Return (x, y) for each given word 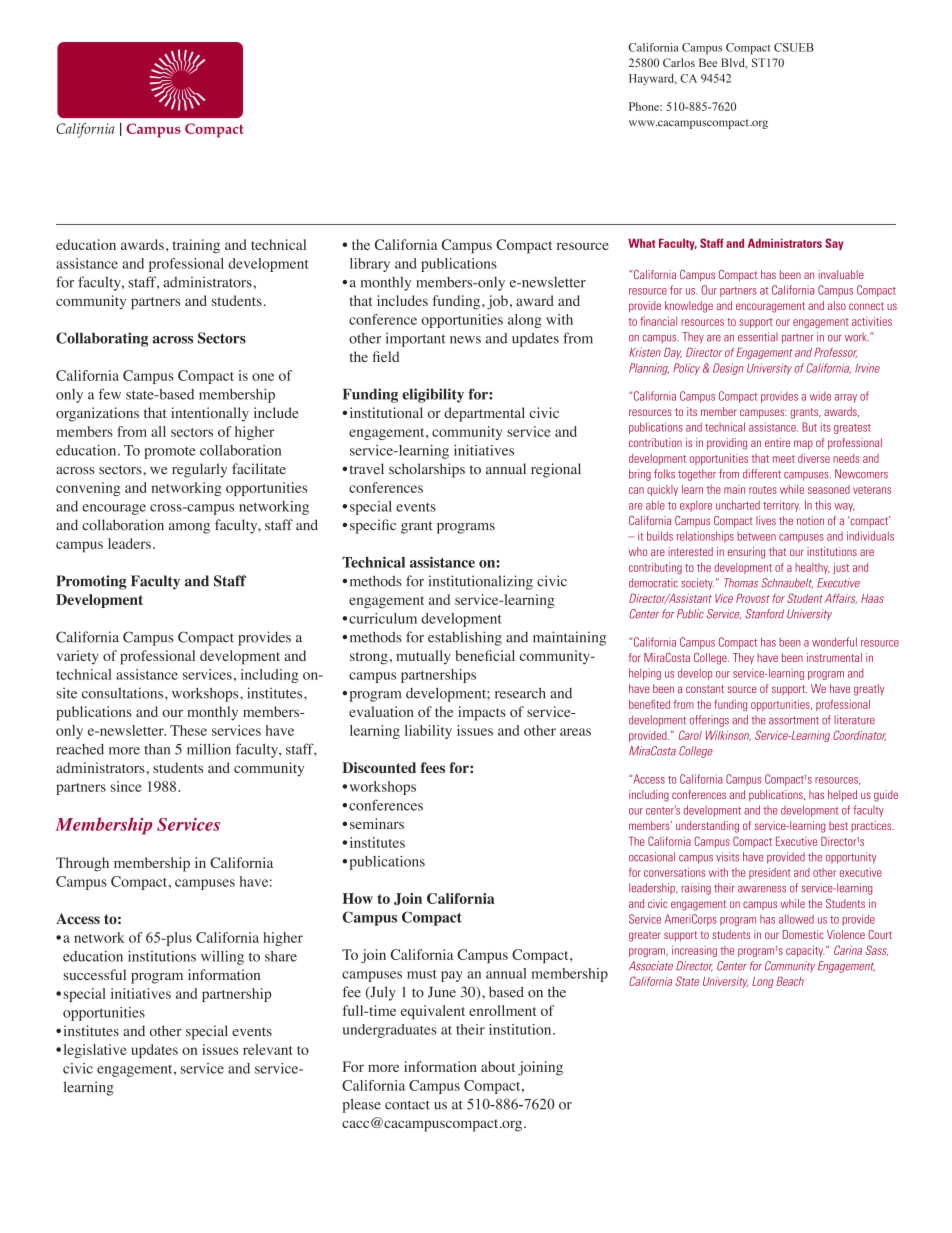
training (196, 246)
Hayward (653, 79)
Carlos (679, 62)
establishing (465, 638)
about (498, 1066)
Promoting (91, 582)
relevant (267, 1049)
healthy (812, 568)
